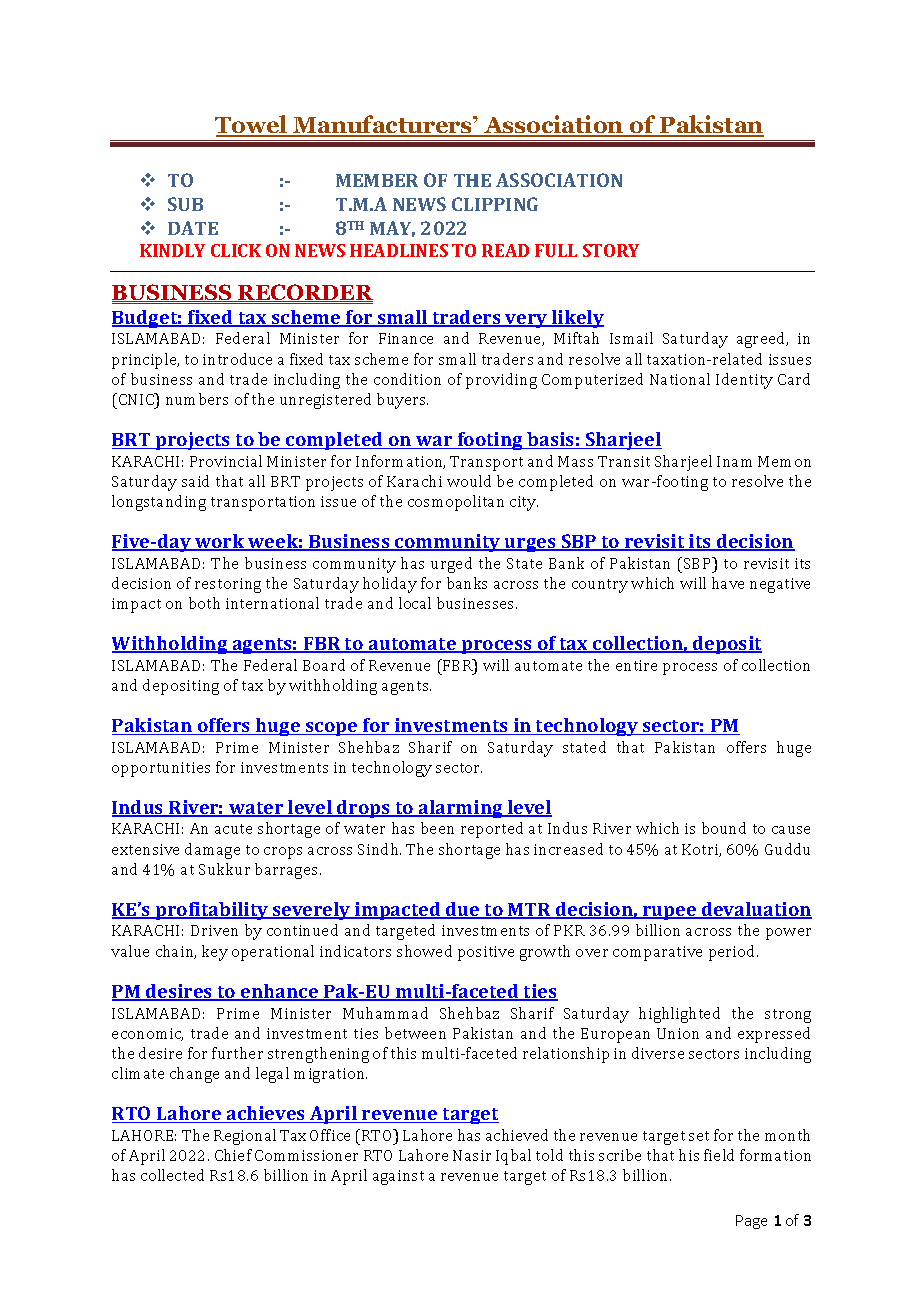 This page has height=1308, width=924. I want to click on collected, so click(172, 1175).
